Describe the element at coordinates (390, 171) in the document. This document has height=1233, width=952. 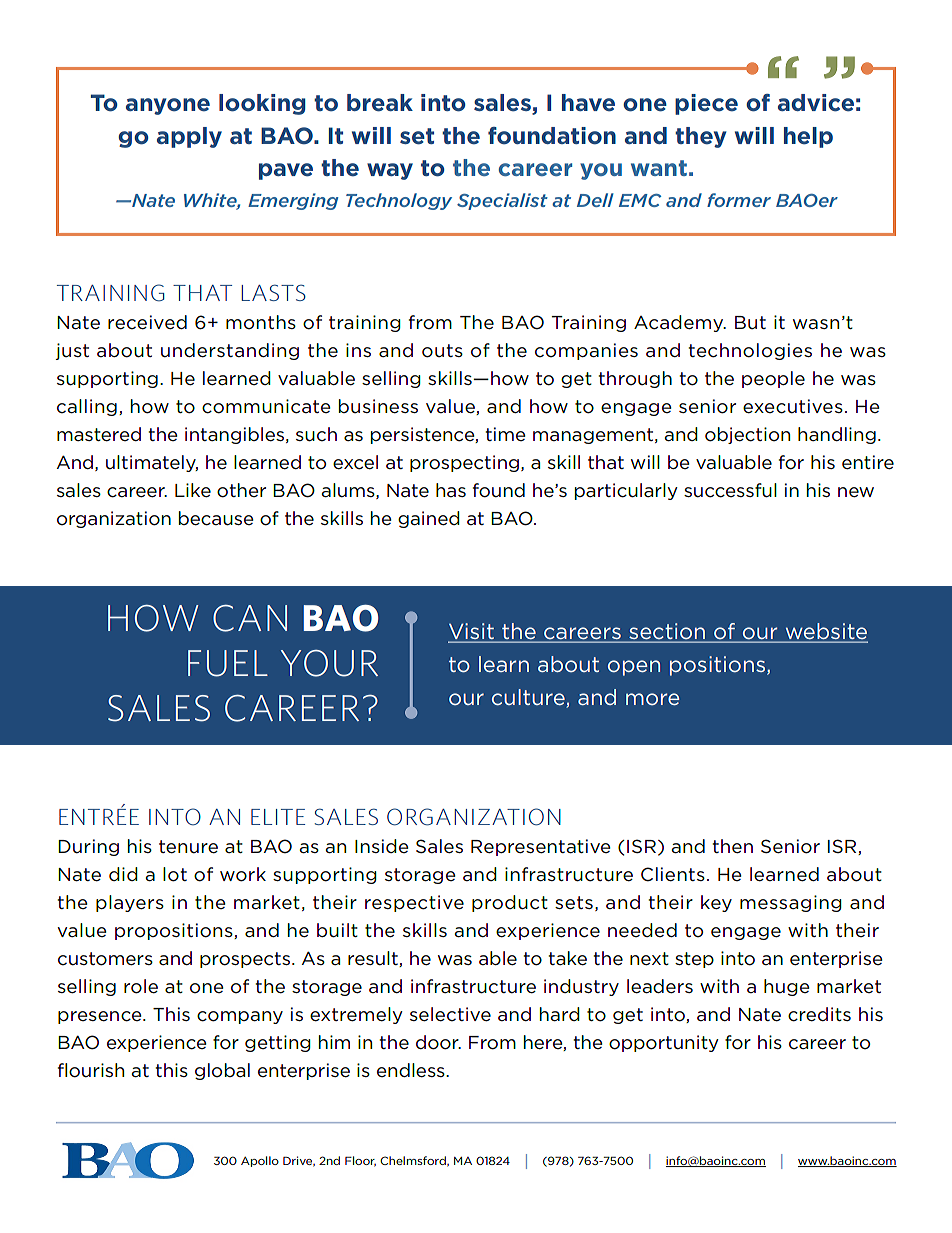
I see `way` at that location.
